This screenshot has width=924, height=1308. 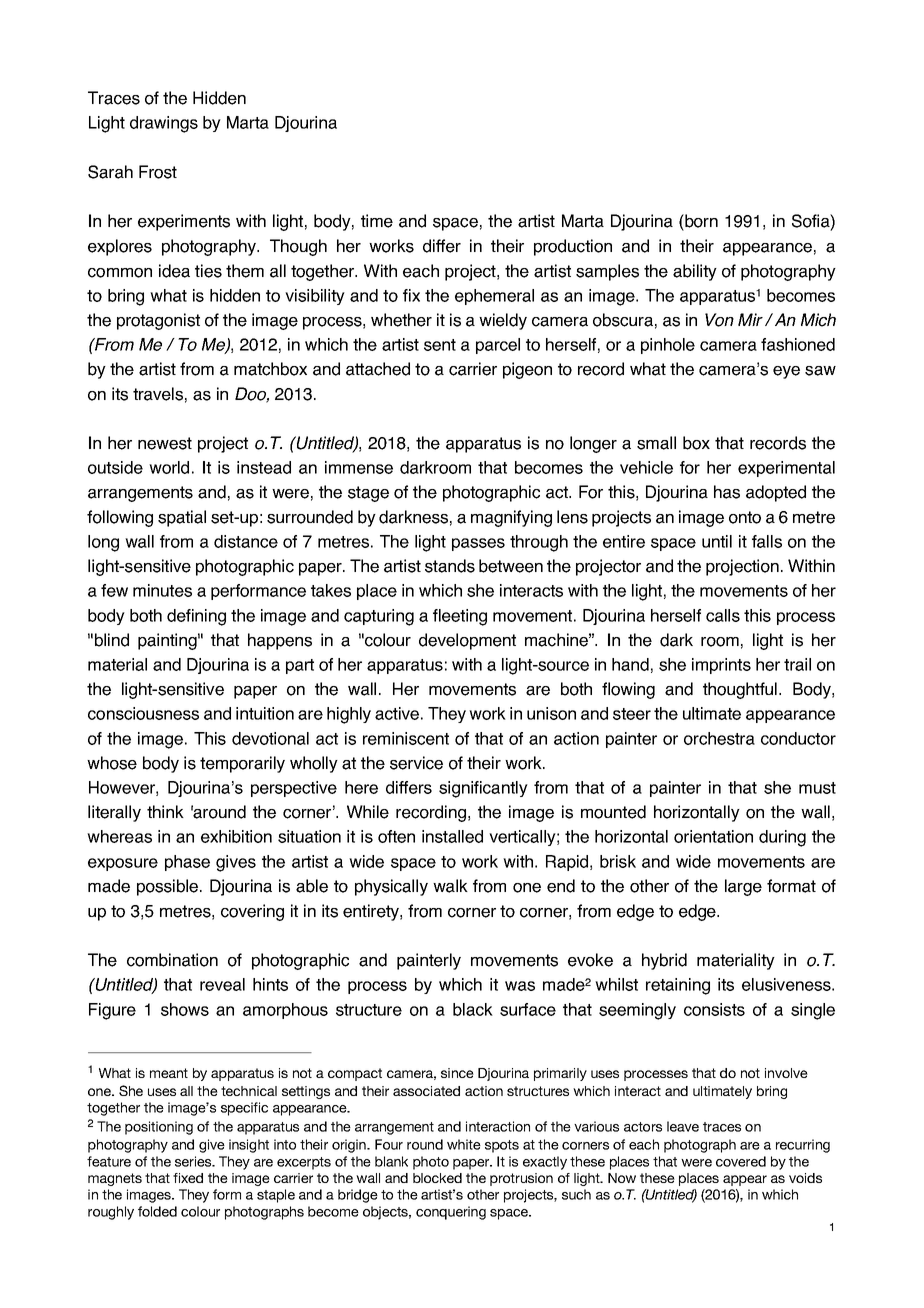 I want to click on installed, so click(x=452, y=836).
